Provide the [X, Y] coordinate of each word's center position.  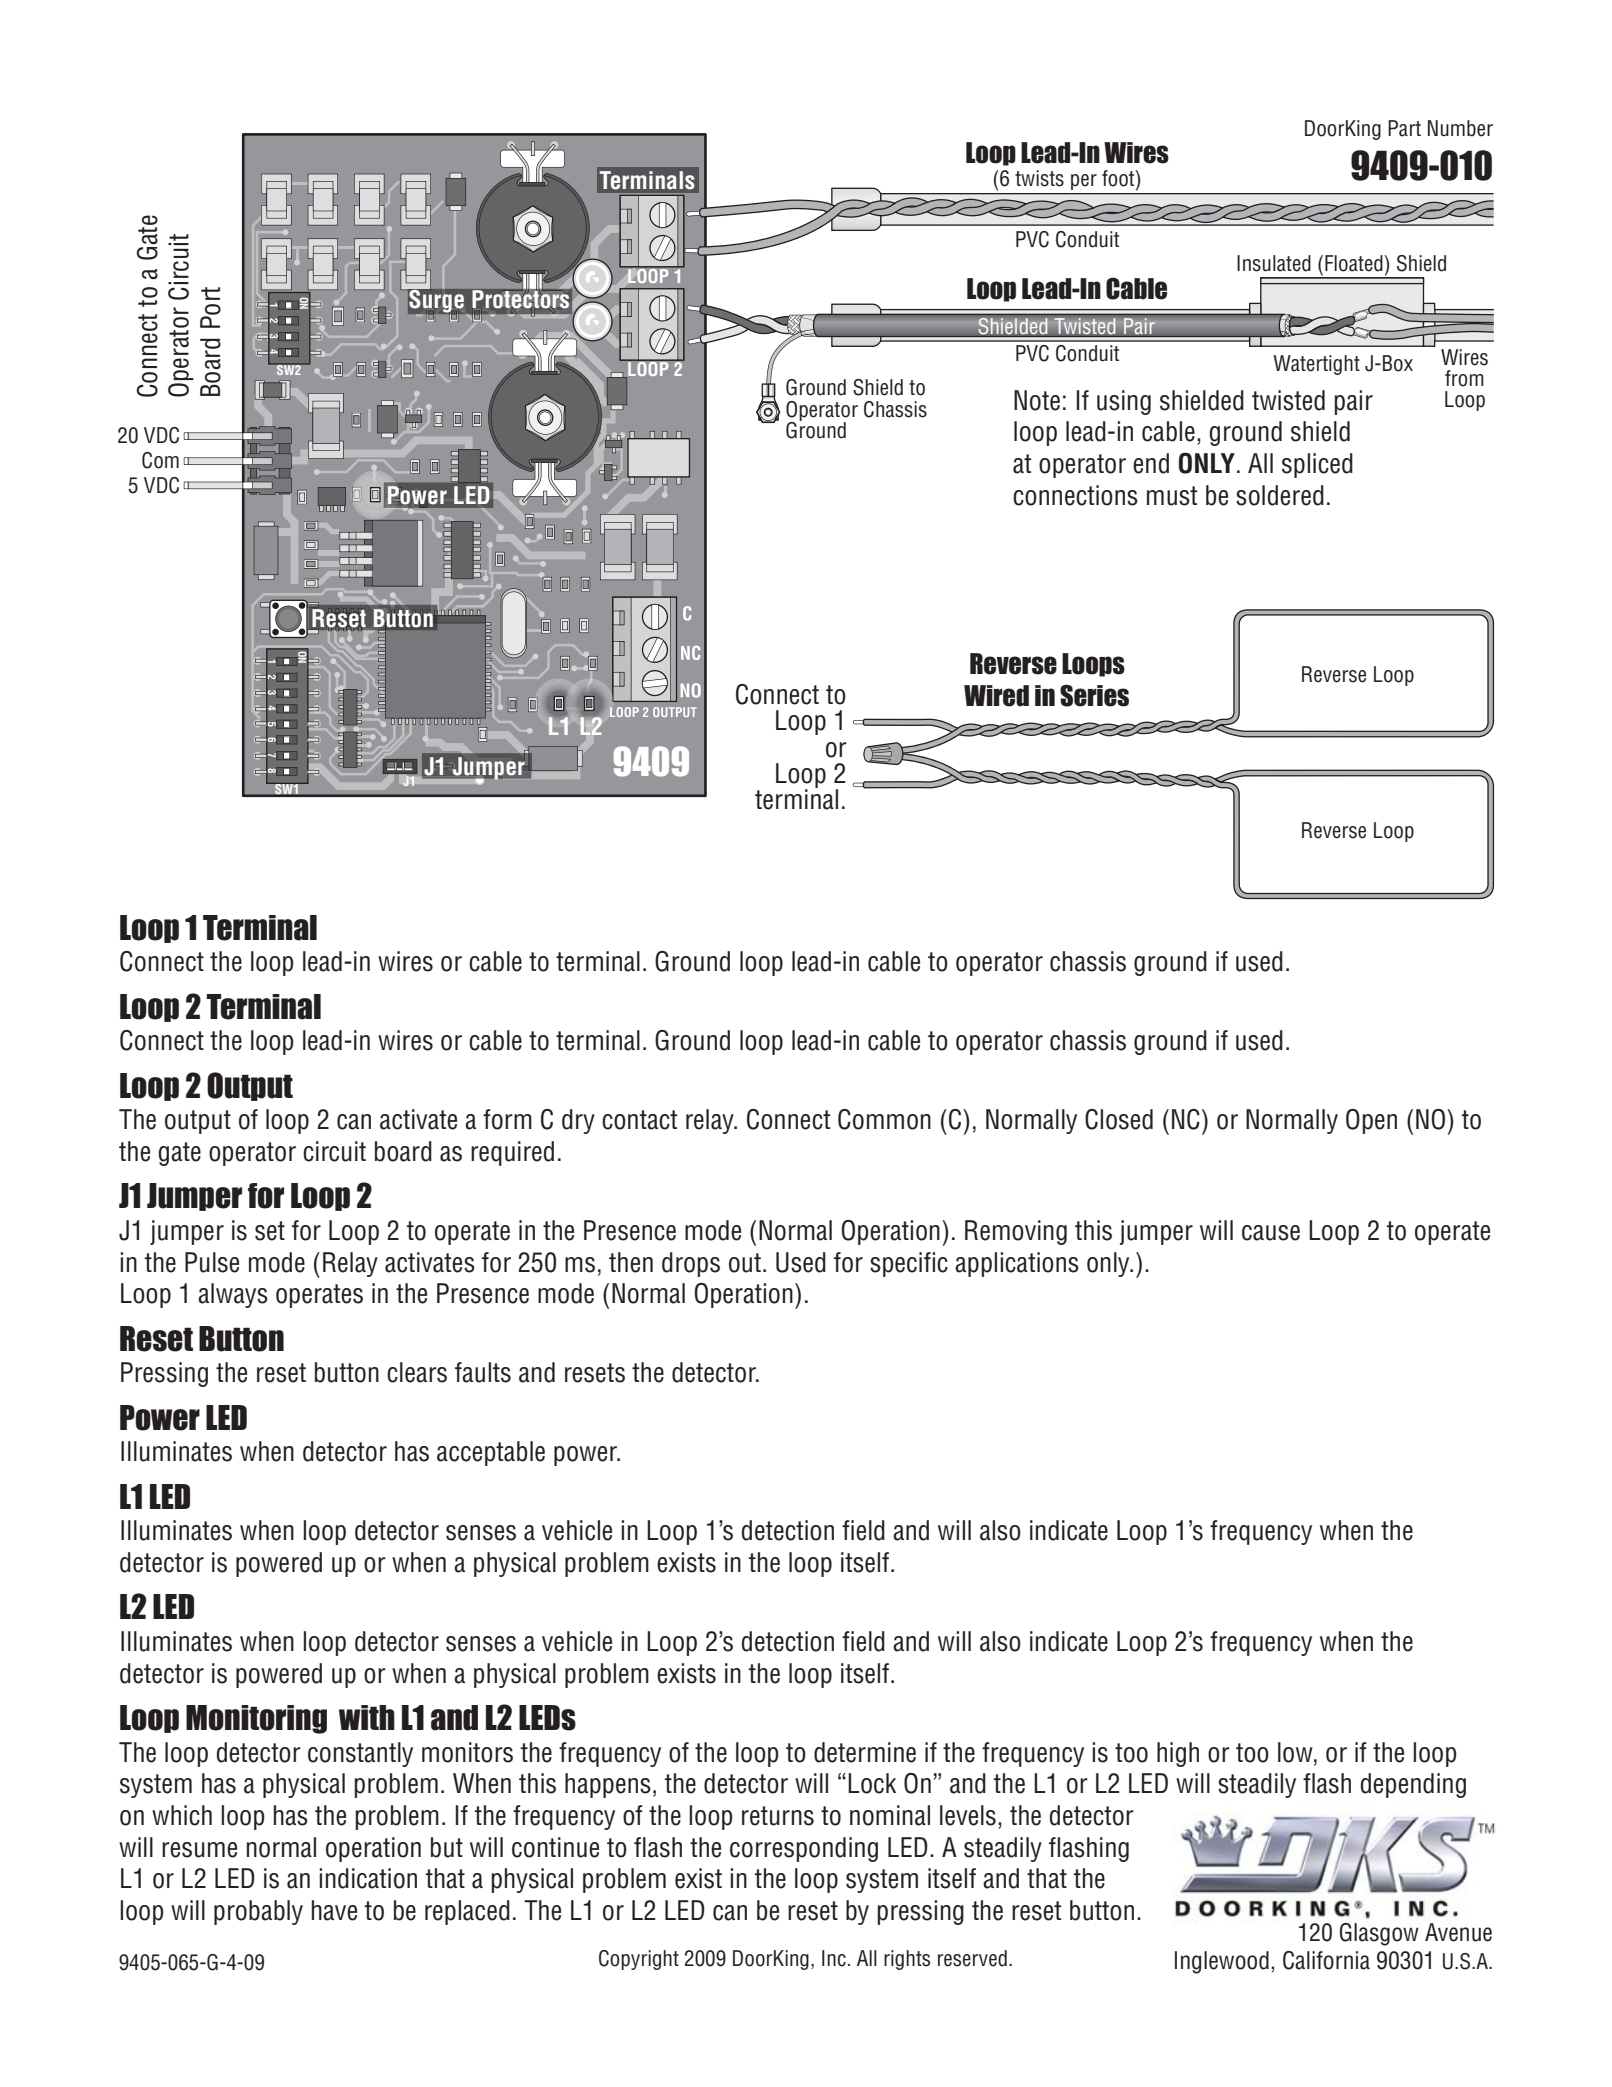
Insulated [1274, 263]
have [334, 1910]
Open [1371, 1121]
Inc [834, 1958]
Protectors [521, 299]
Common [884, 1119]
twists [1039, 178]
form [507, 1119]
